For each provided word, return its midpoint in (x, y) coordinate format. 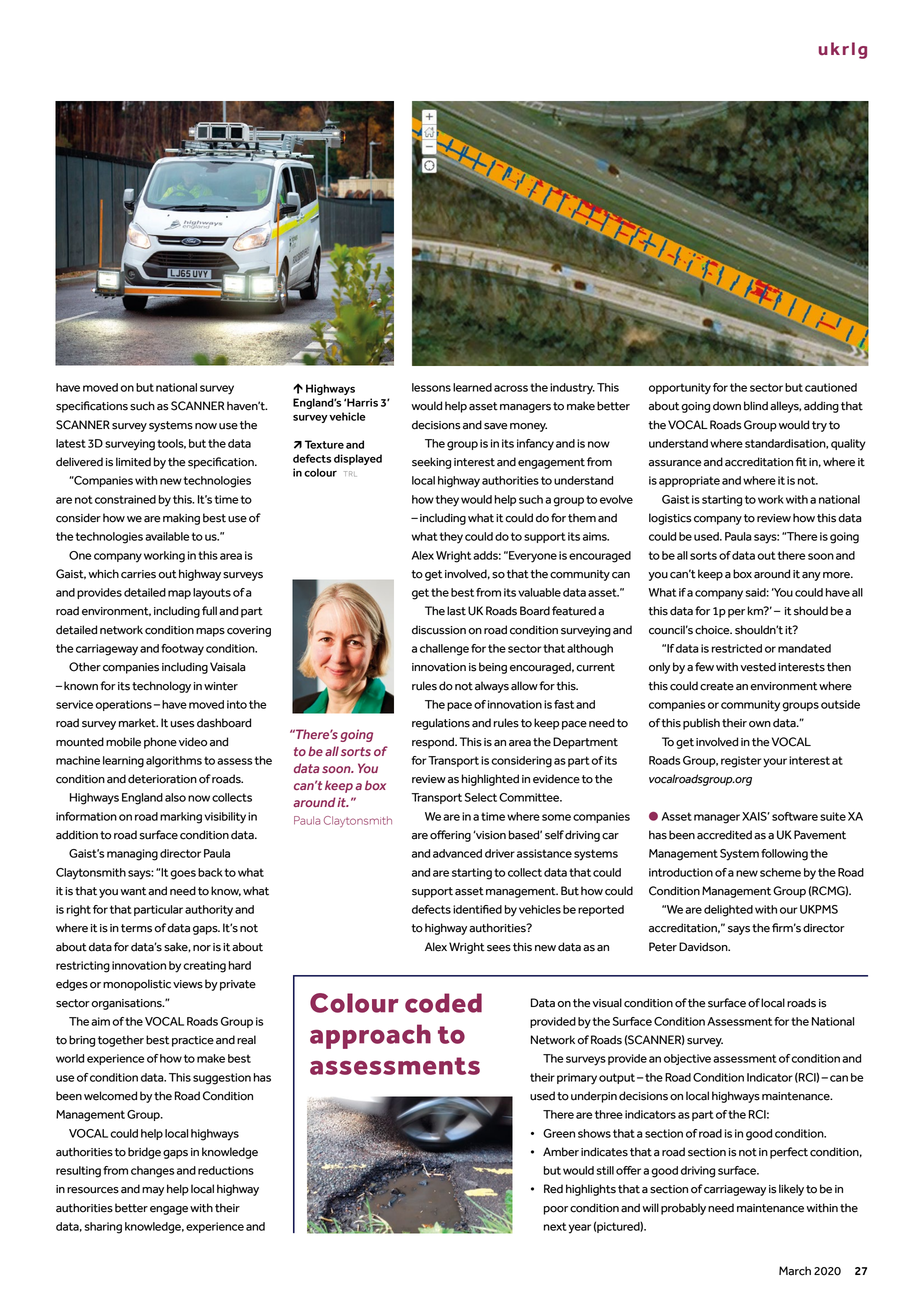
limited (133, 462)
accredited (724, 835)
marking (181, 818)
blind (756, 406)
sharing (103, 1228)
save (495, 426)
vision (489, 835)
